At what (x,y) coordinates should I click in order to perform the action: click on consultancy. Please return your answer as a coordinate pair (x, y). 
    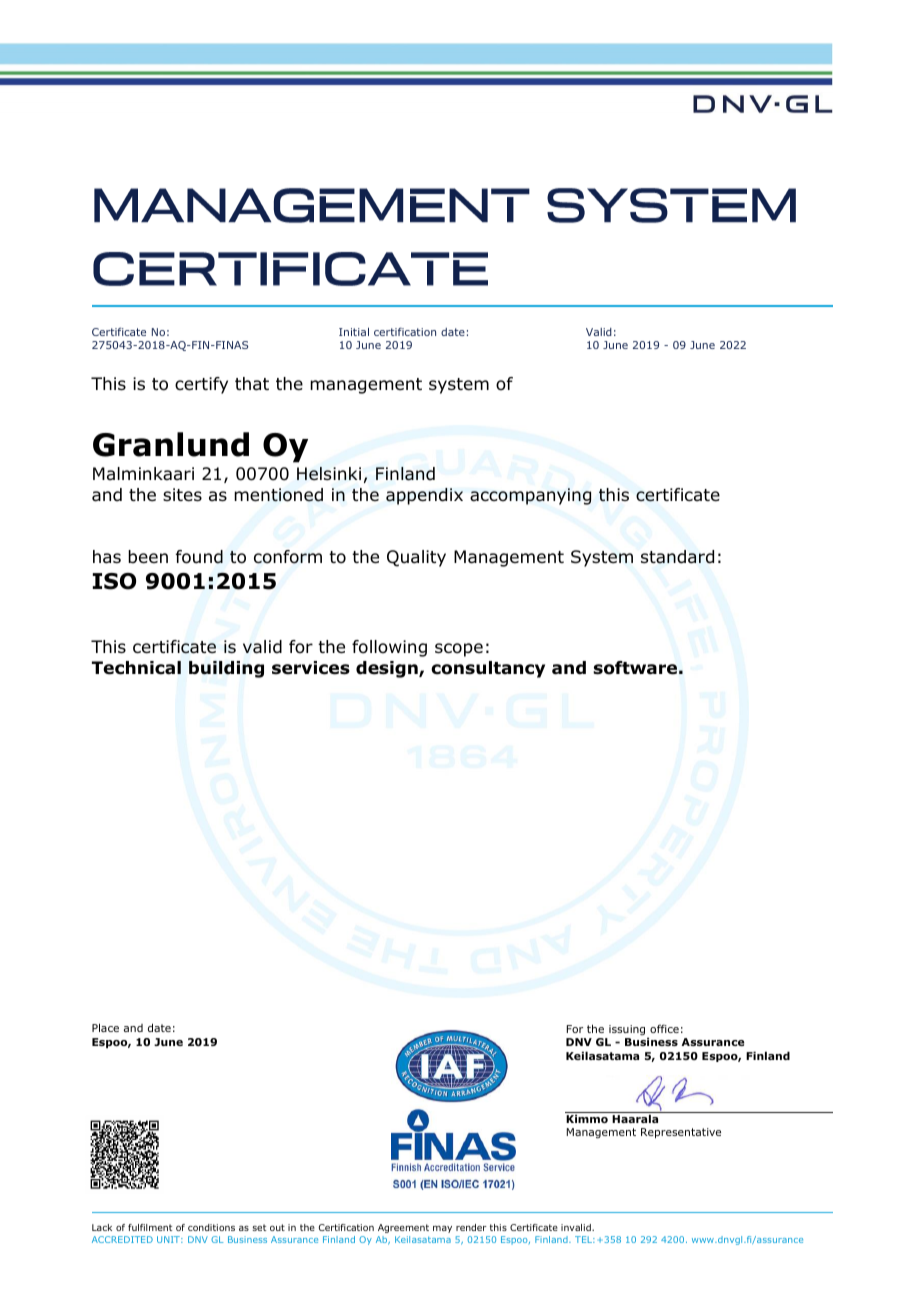
    Looking at the image, I should click on (488, 669).
